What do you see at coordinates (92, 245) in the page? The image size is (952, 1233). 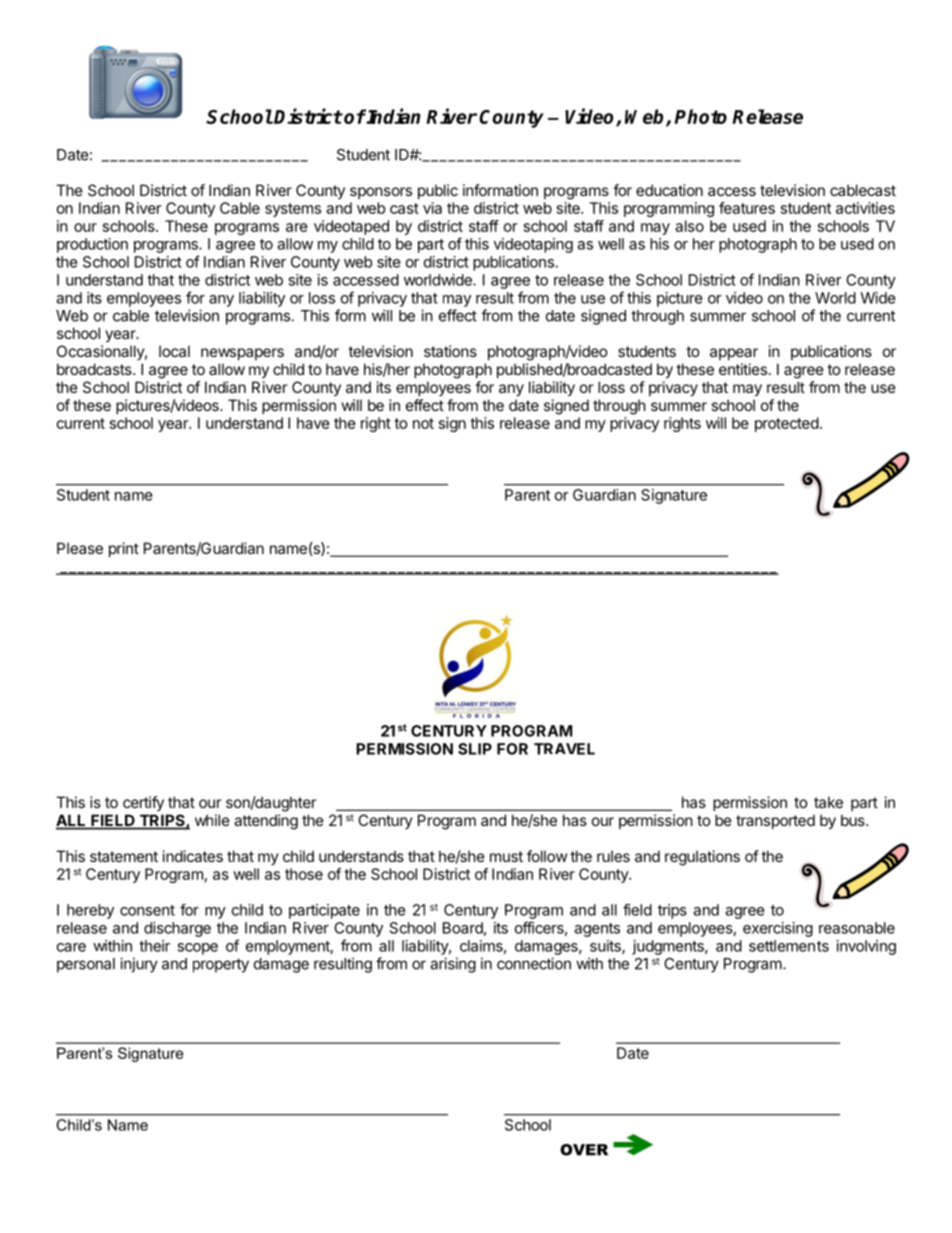 I see `production` at bounding box center [92, 245].
